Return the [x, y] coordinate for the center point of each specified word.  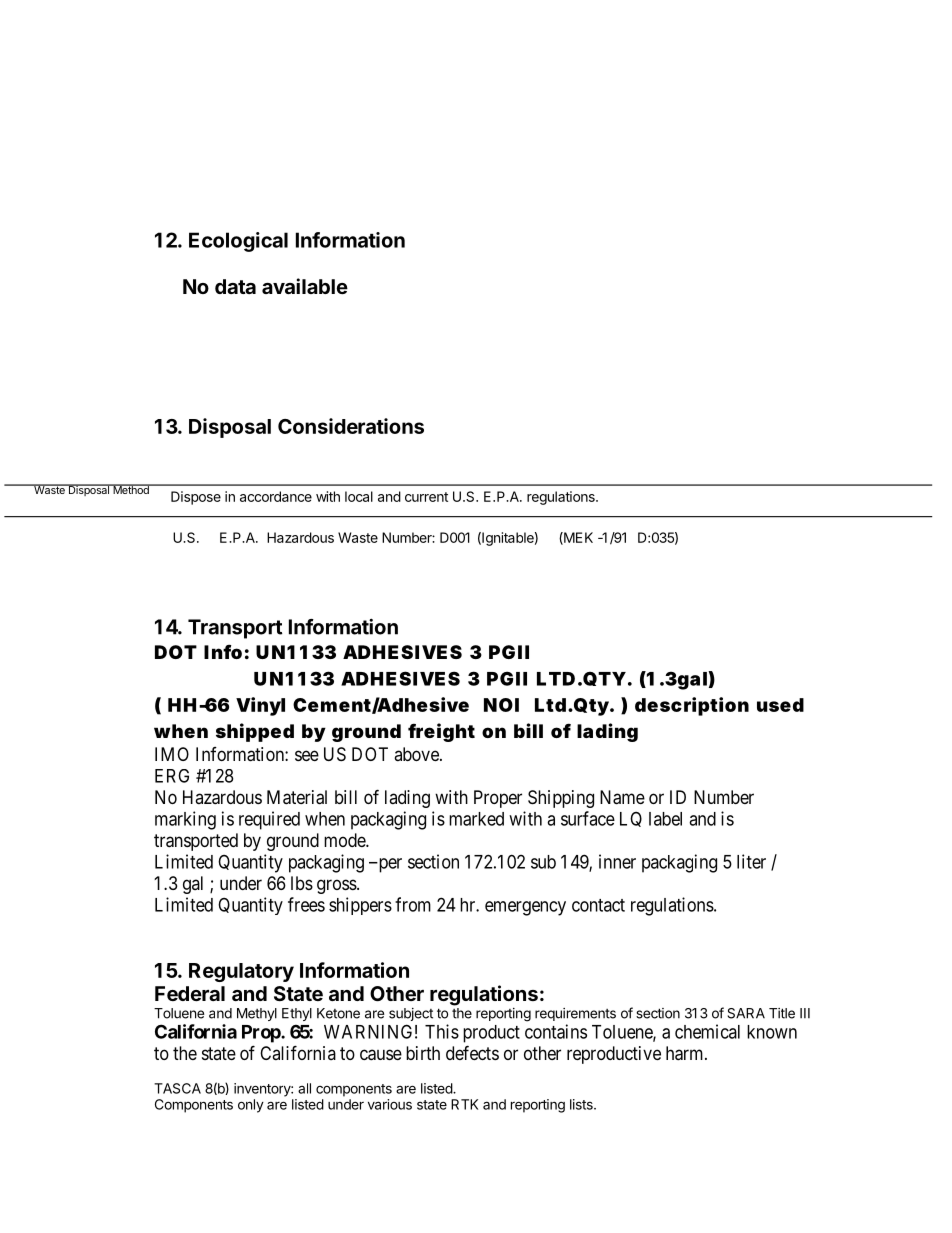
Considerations [351, 426]
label [665, 819]
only [251, 1106]
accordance [276, 496]
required [269, 820]
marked [476, 819]
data [235, 286]
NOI [501, 705]
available [305, 286]
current [426, 497]
